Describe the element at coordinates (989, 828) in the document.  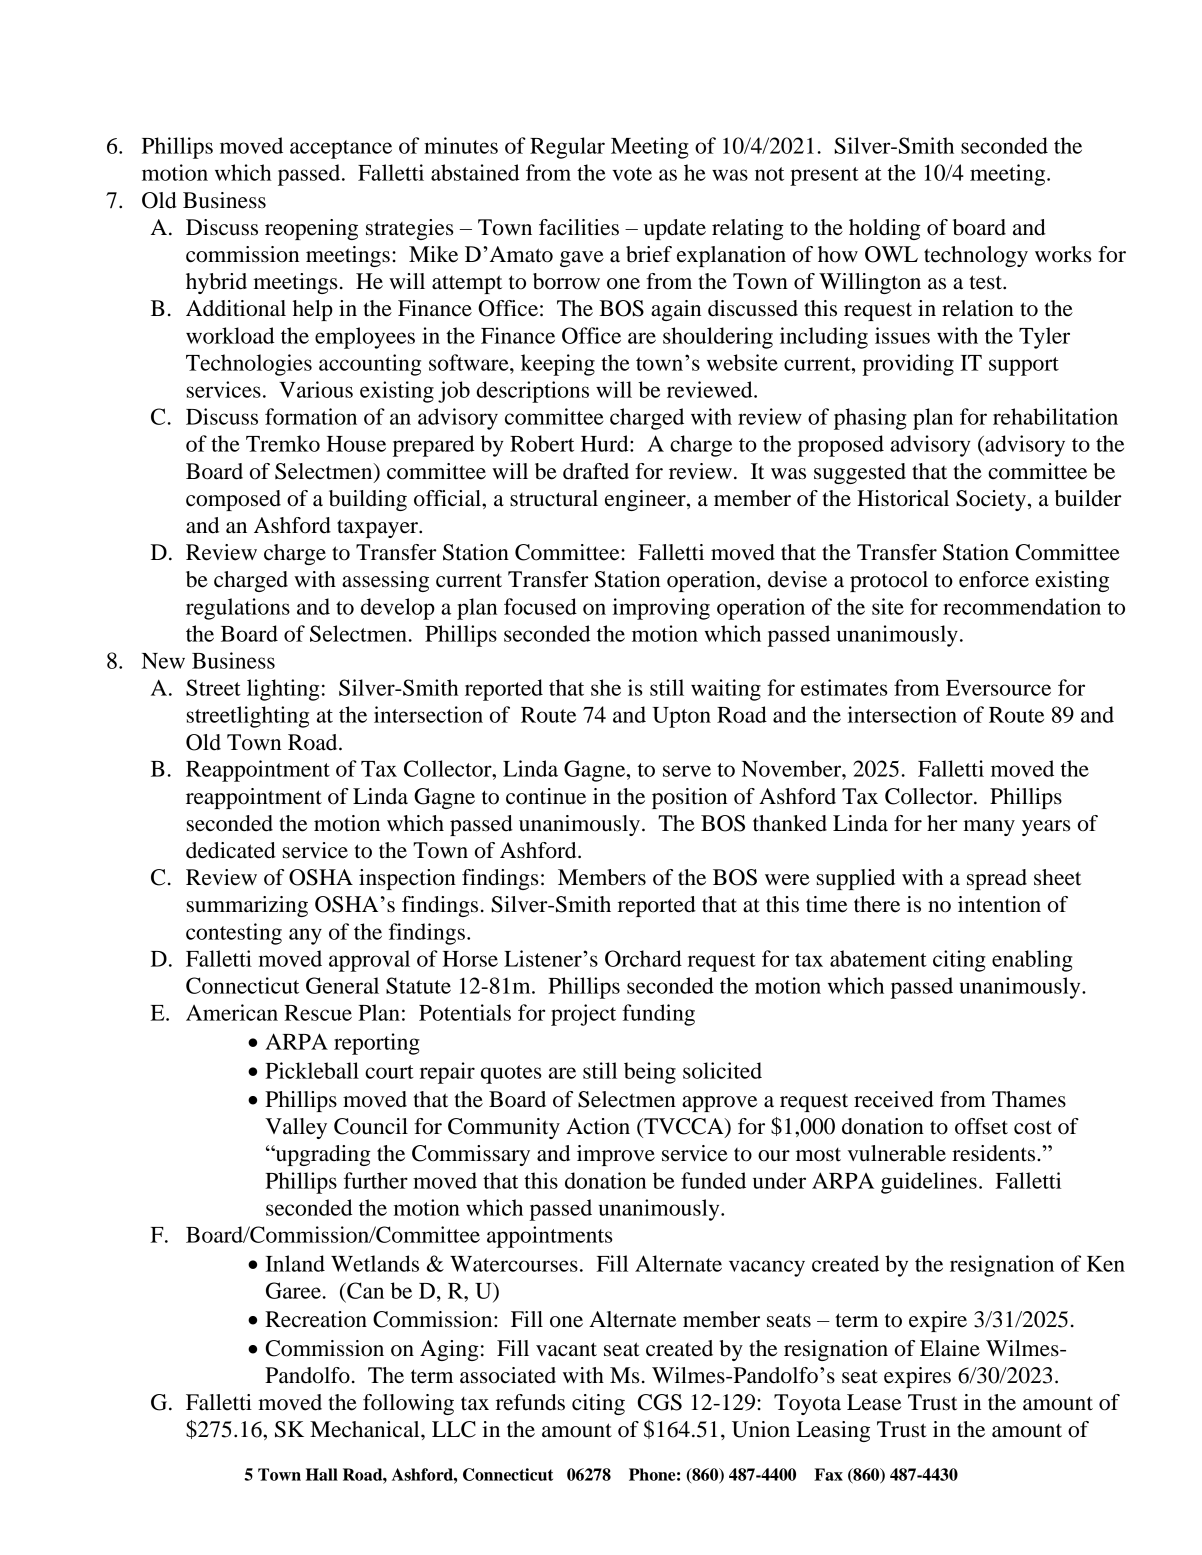
I see `many` at that location.
